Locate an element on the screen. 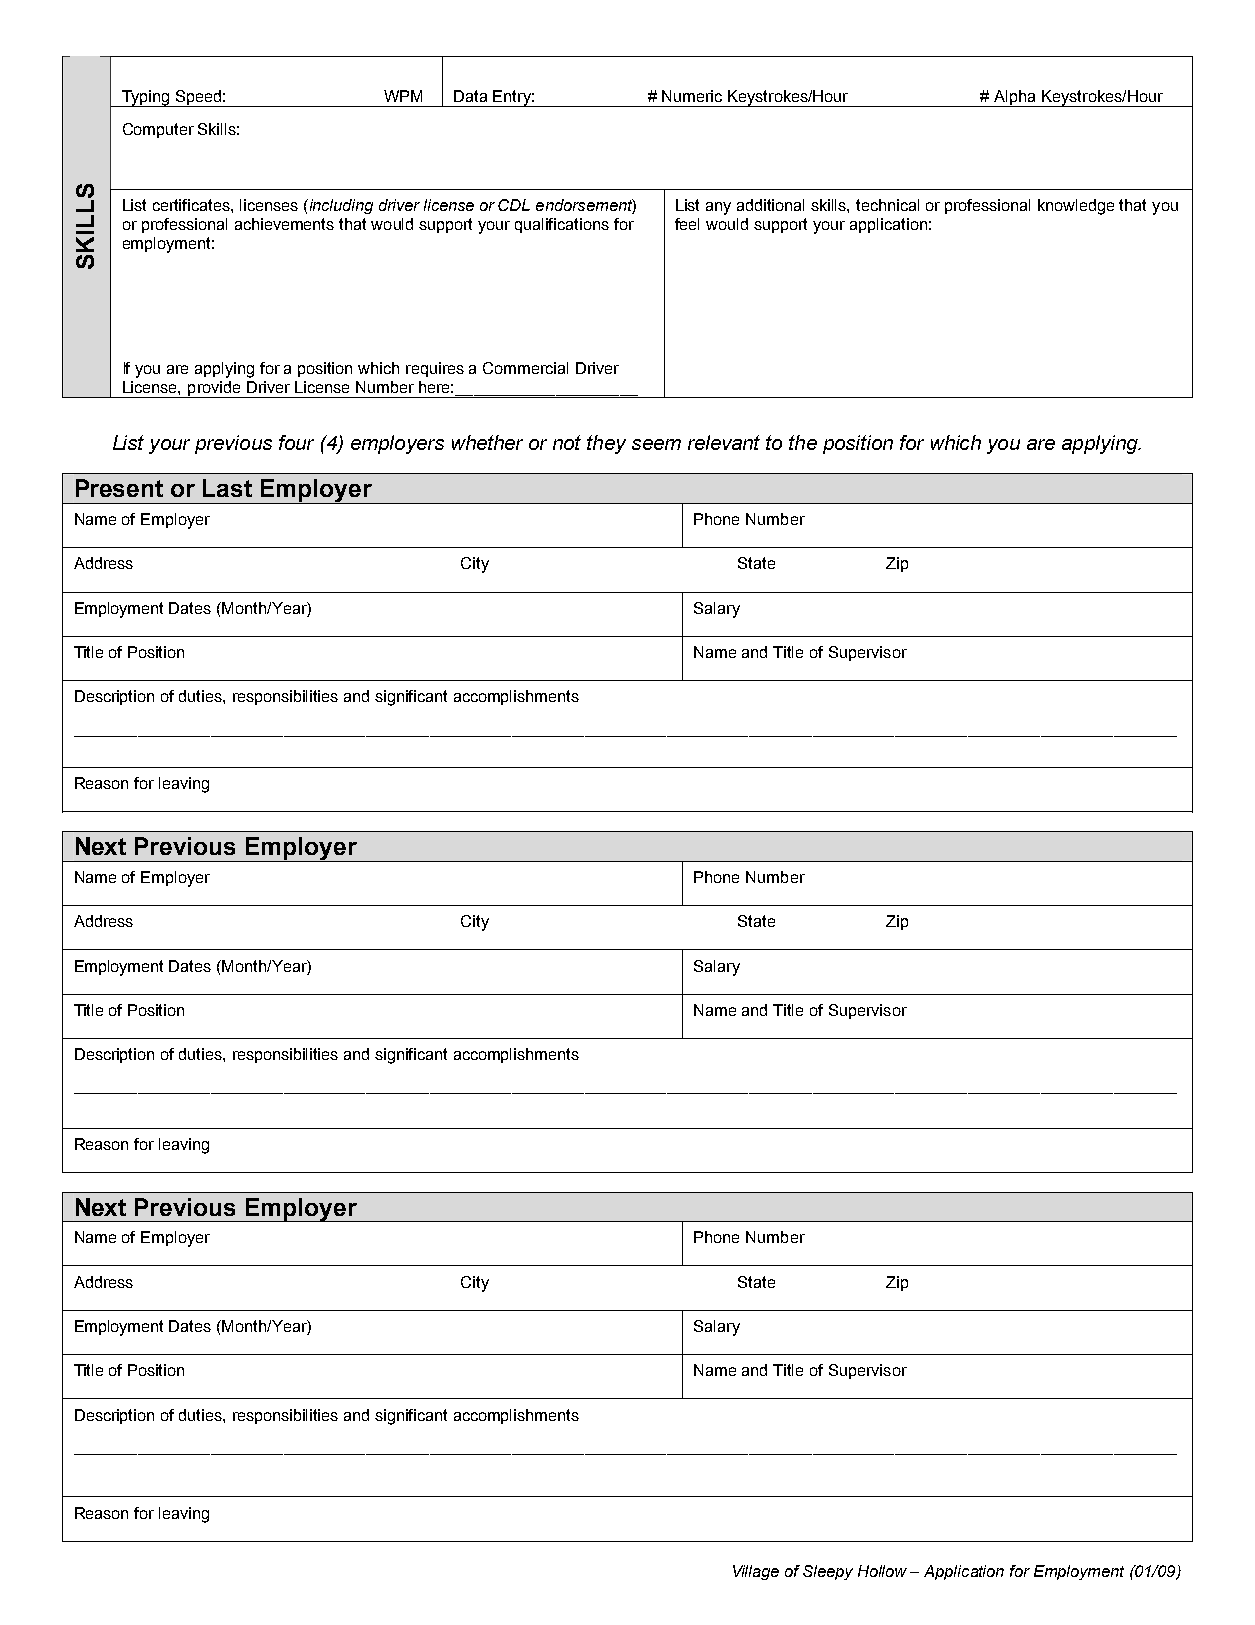 Image resolution: width=1255 pixels, height=1625 pixels. Last is located at coordinates (227, 488).
